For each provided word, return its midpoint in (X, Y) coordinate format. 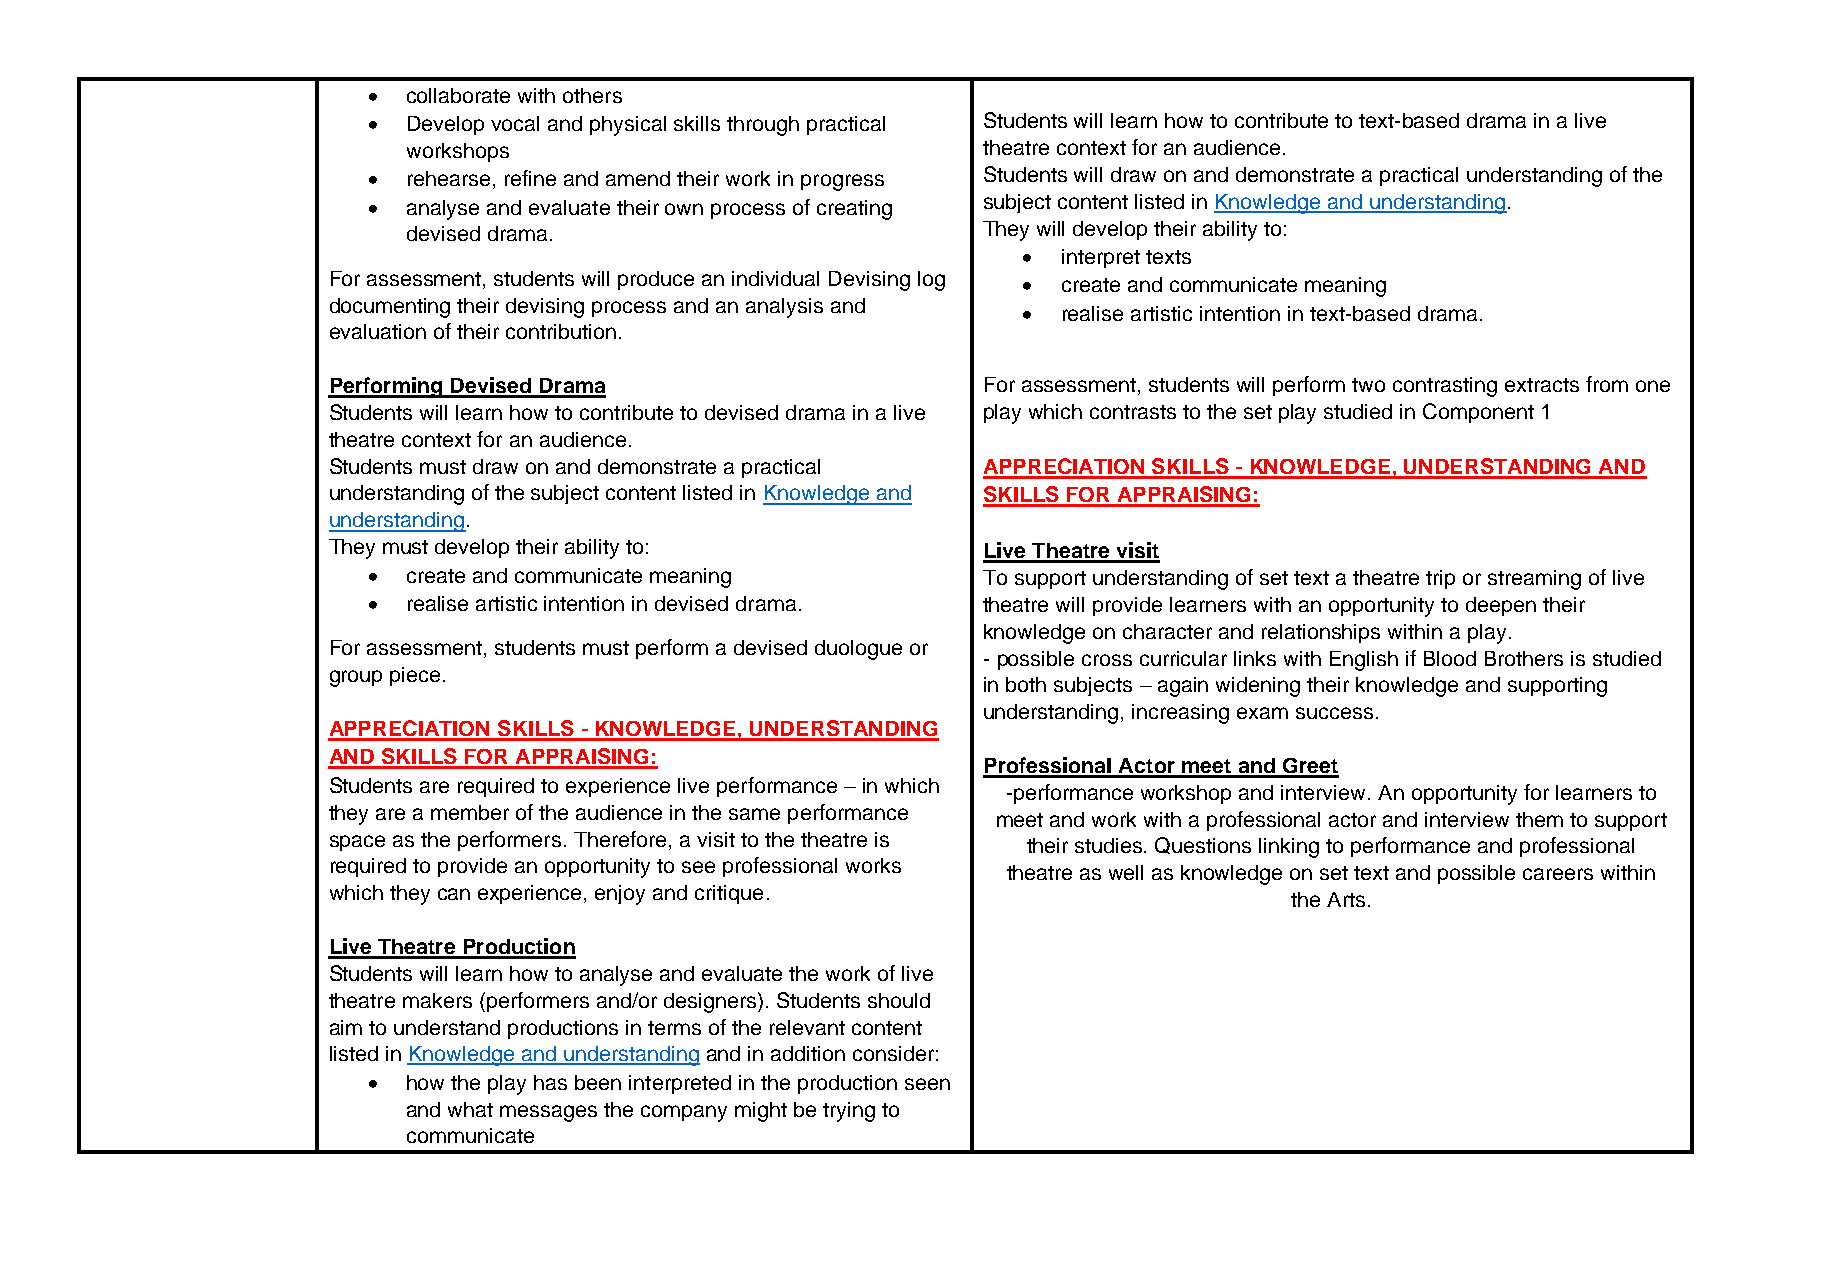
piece (415, 676)
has (550, 1082)
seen (927, 1084)
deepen (1501, 606)
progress (842, 182)
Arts (1346, 899)
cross (1107, 660)
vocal (515, 123)
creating (854, 210)
